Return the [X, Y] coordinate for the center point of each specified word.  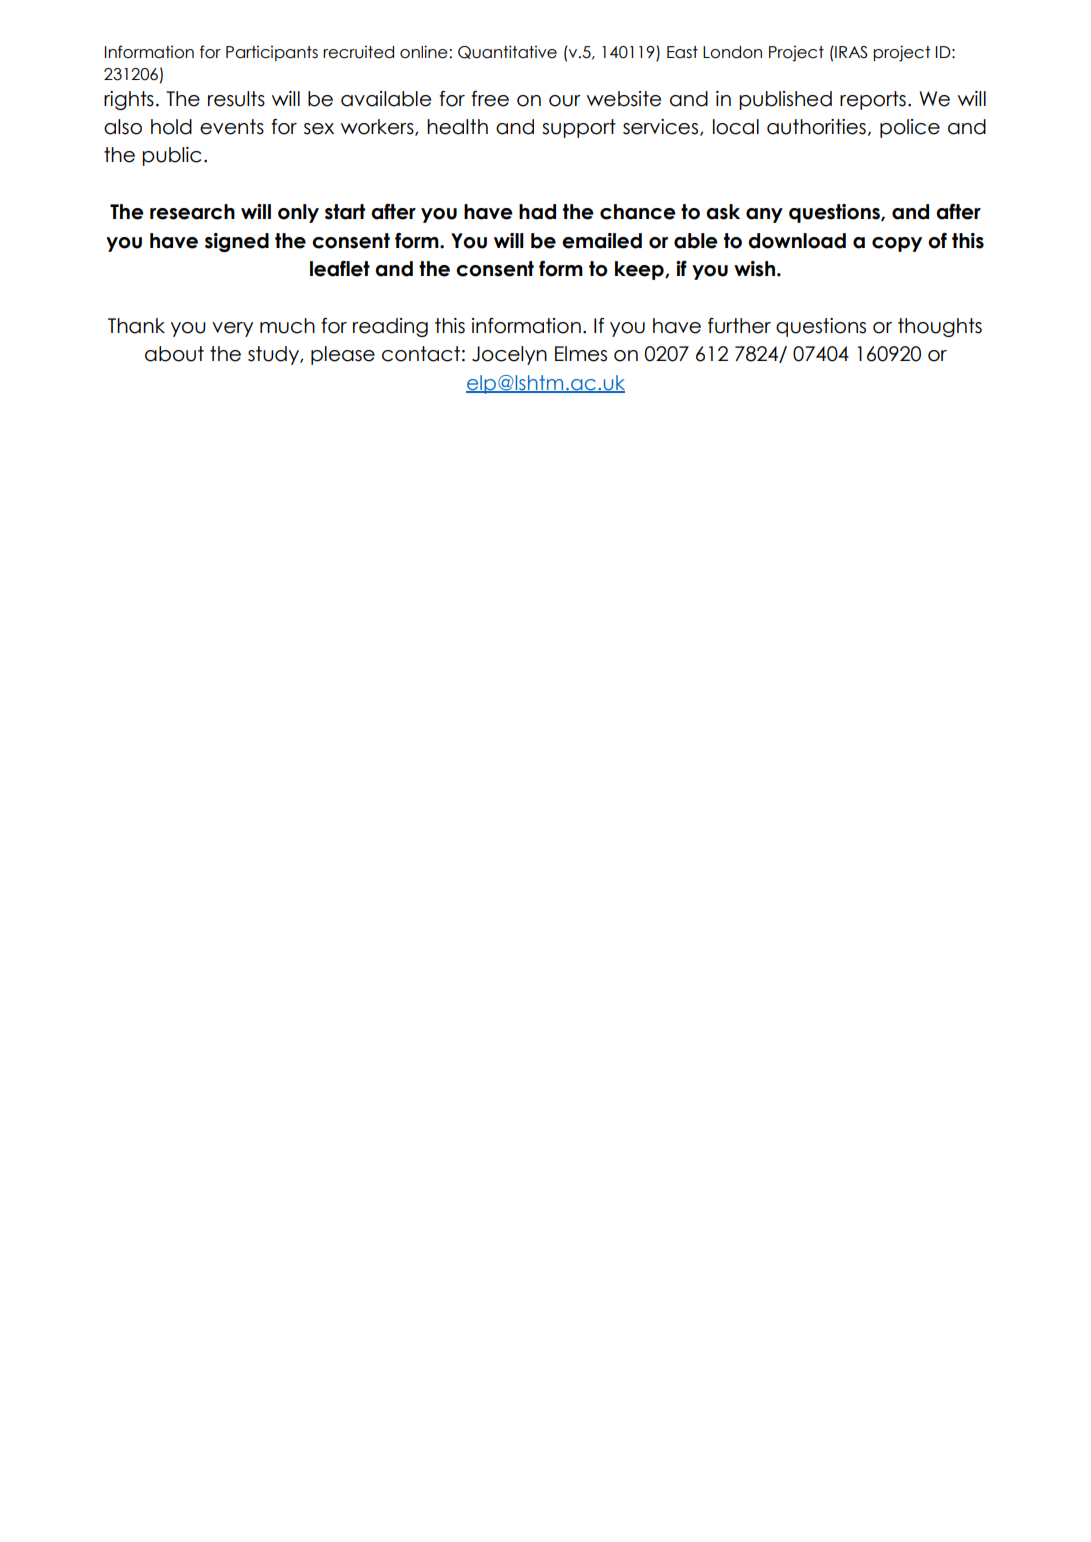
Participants [272, 53]
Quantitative [507, 52]
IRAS [850, 52]
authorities [816, 127]
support [579, 128]
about [174, 354]
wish [754, 269]
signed [237, 242]
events [232, 127]
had [537, 212]
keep [640, 270]
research [192, 212]
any [764, 215]
